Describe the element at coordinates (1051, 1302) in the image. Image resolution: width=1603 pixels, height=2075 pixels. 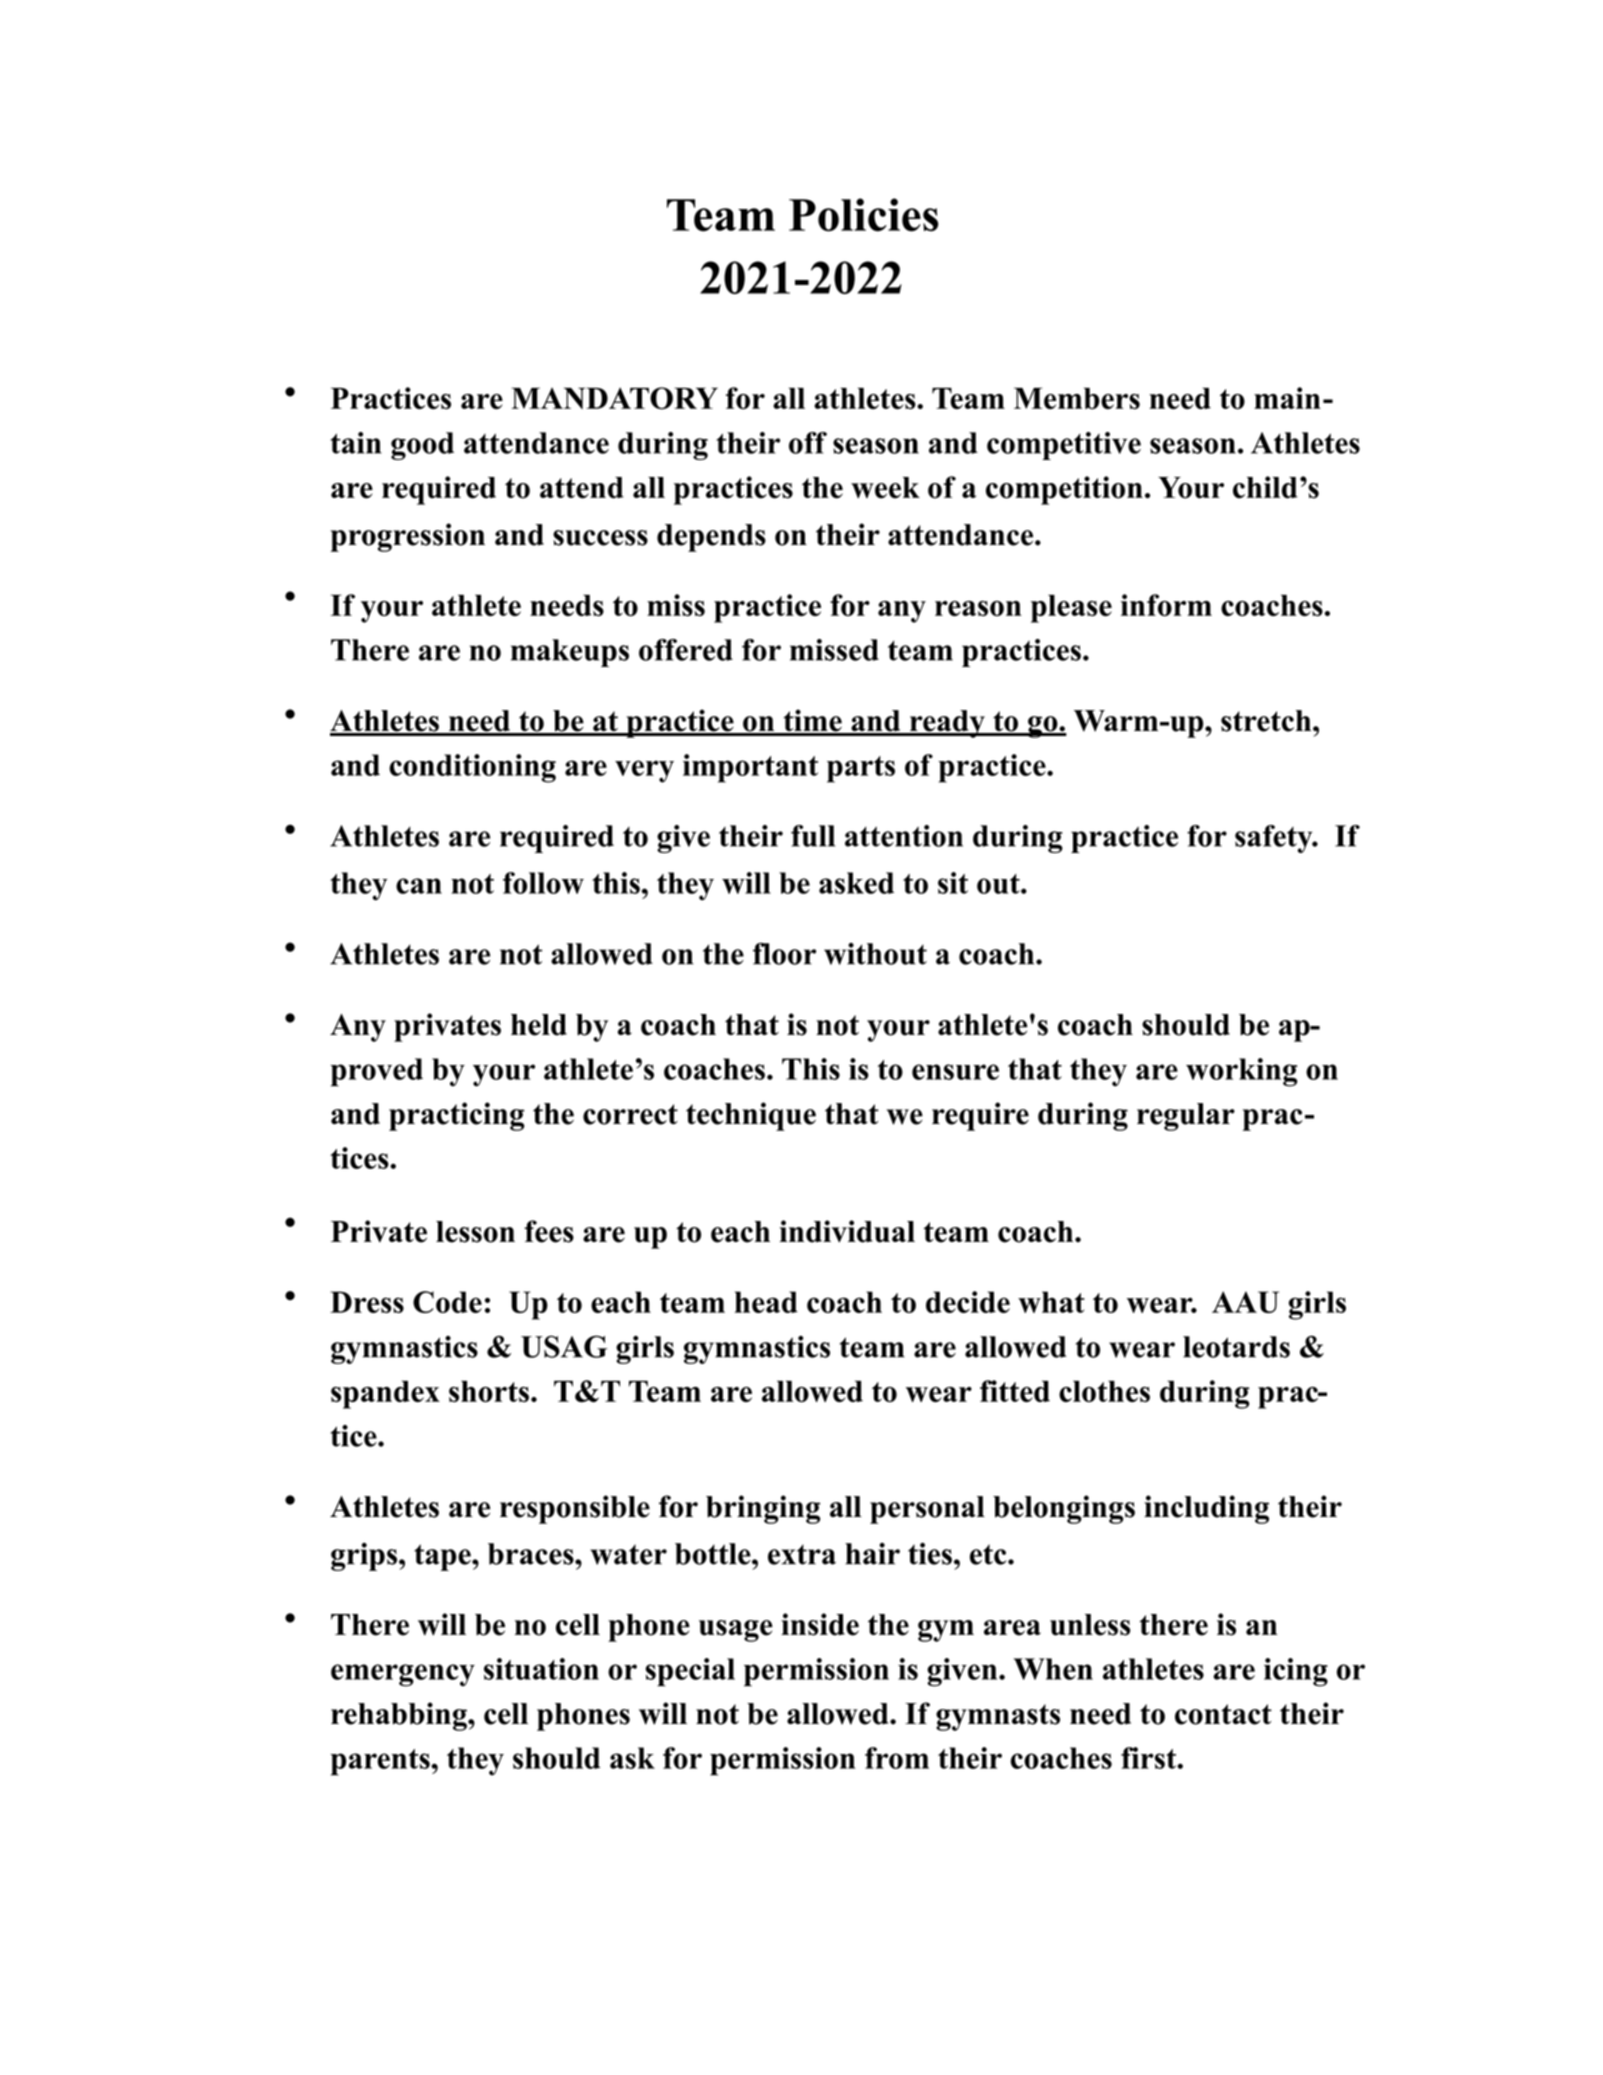
I see `what` at that location.
